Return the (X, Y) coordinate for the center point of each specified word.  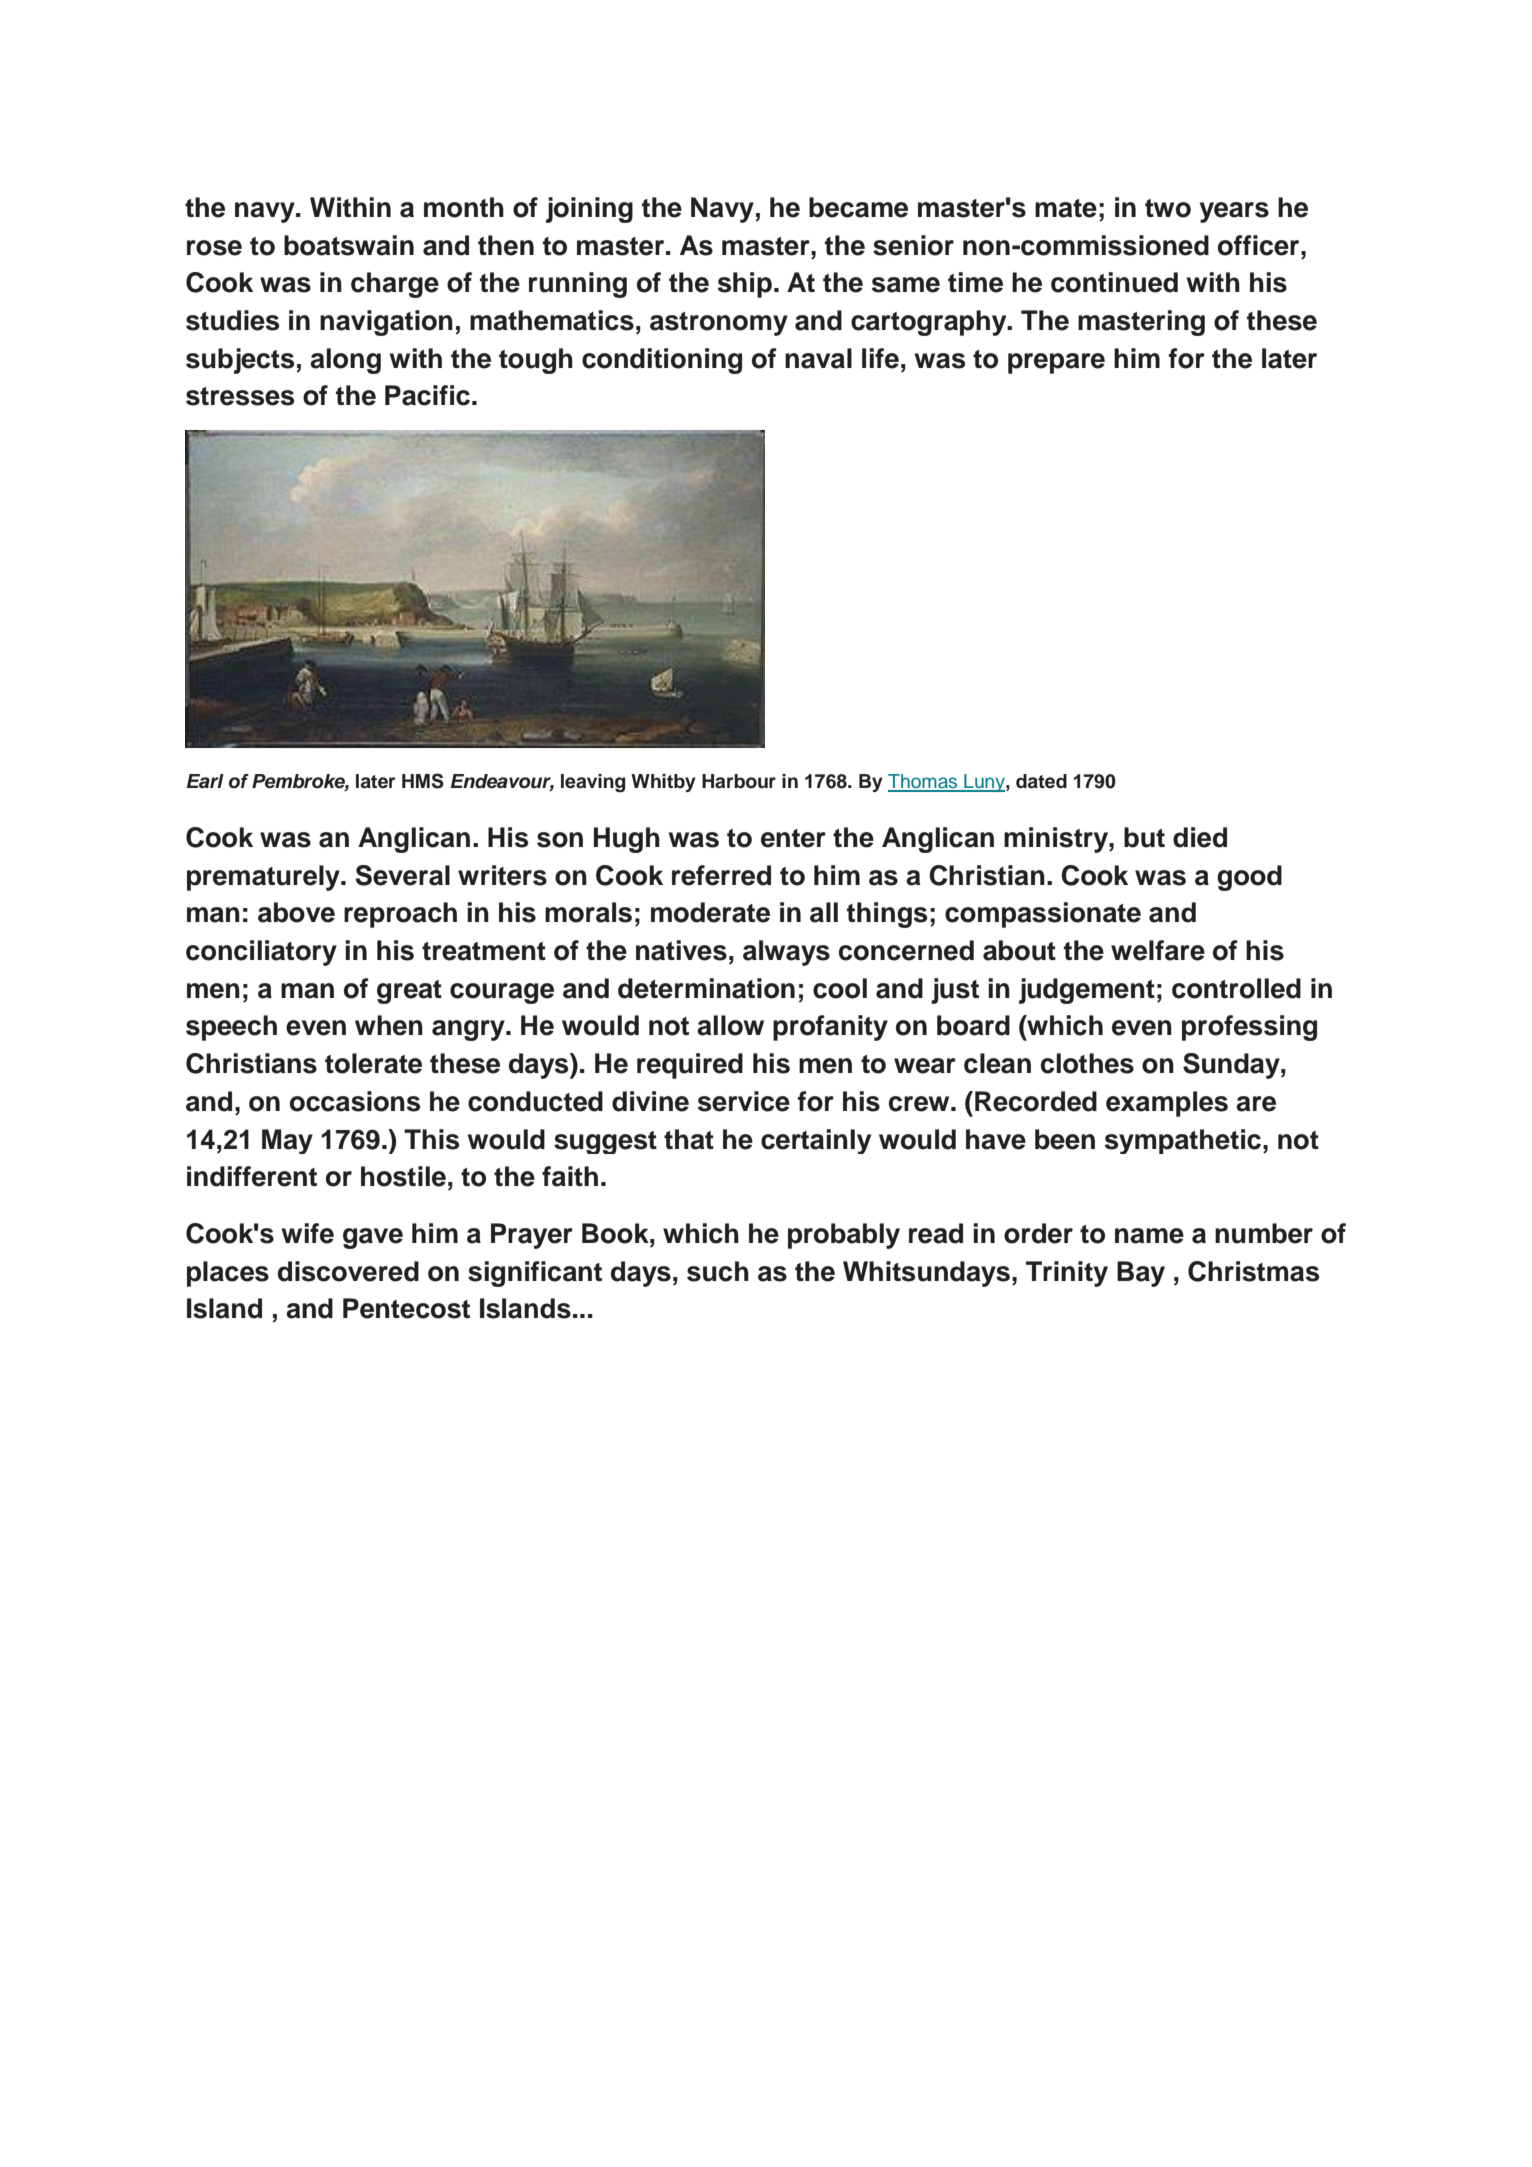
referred (721, 875)
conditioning (662, 361)
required (690, 1066)
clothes (1087, 1063)
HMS (423, 781)
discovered (348, 1271)
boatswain (349, 245)
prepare (1056, 363)
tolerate (373, 1063)
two (1168, 208)
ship (745, 285)
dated (1041, 781)
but (1144, 837)
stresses (240, 396)
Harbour (739, 781)
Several (402, 875)
